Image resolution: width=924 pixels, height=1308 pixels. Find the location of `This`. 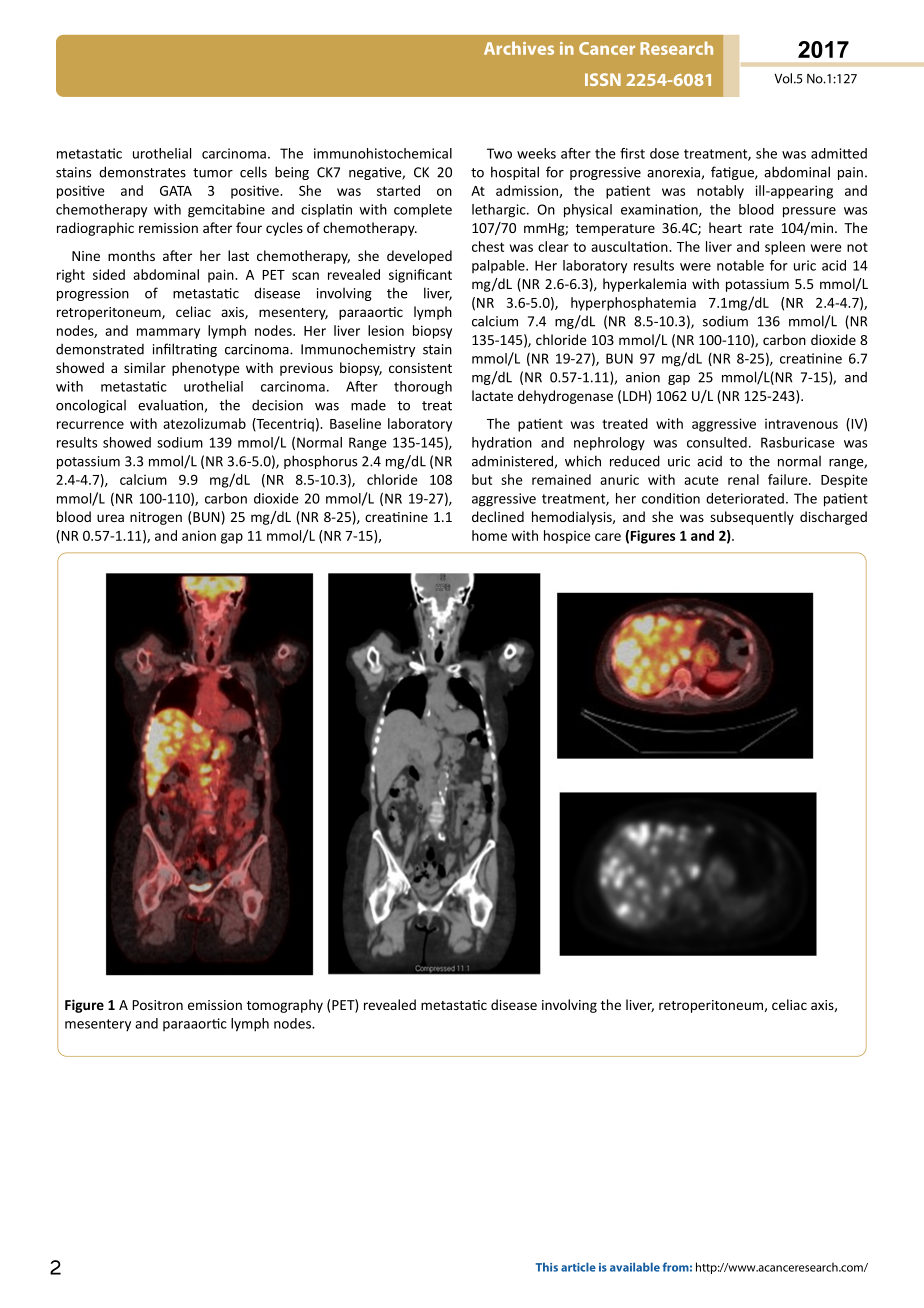

This is located at coordinates (547, 1267).
